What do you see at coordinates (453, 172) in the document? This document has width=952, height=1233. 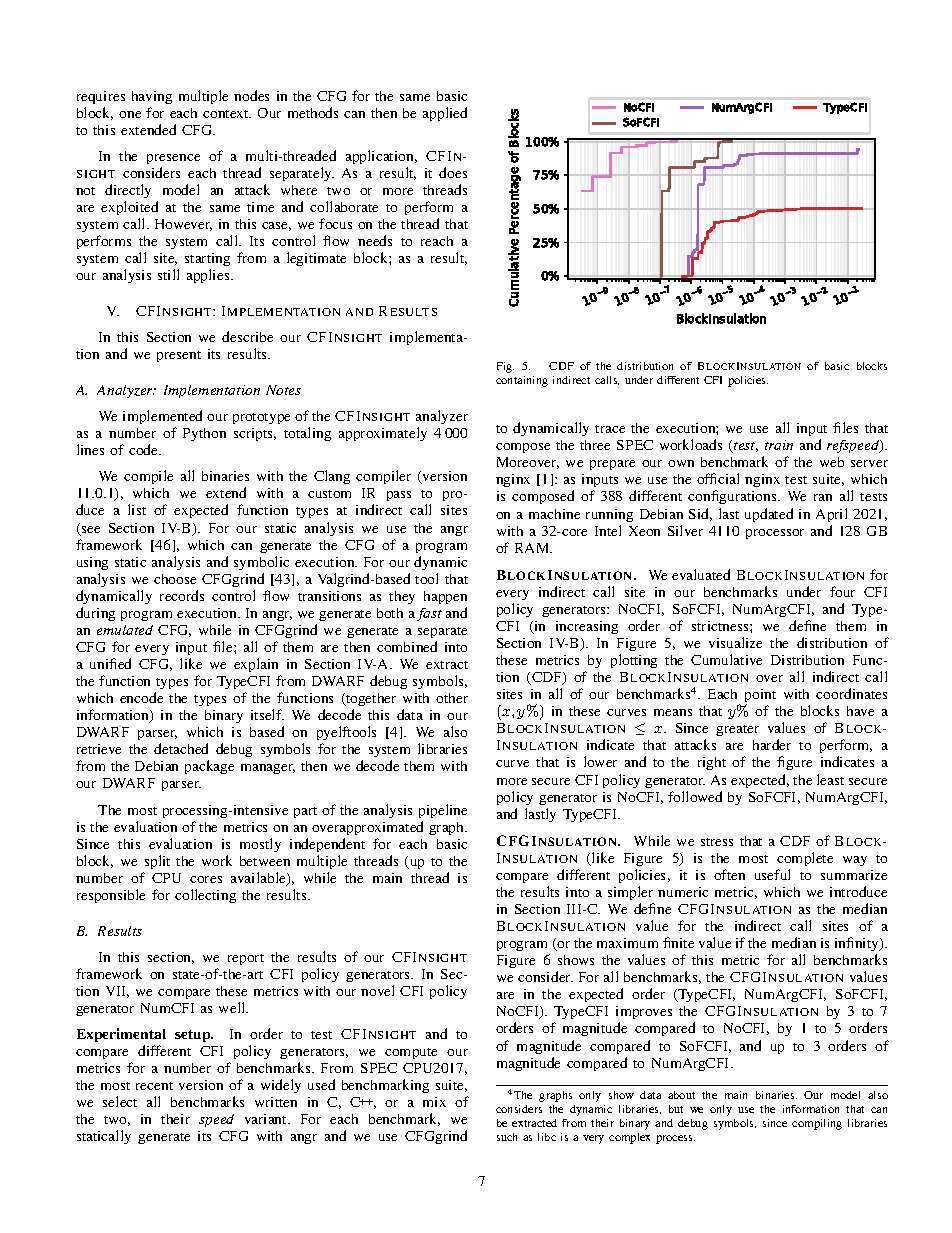 I see `does` at bounding box center [453, 172].
